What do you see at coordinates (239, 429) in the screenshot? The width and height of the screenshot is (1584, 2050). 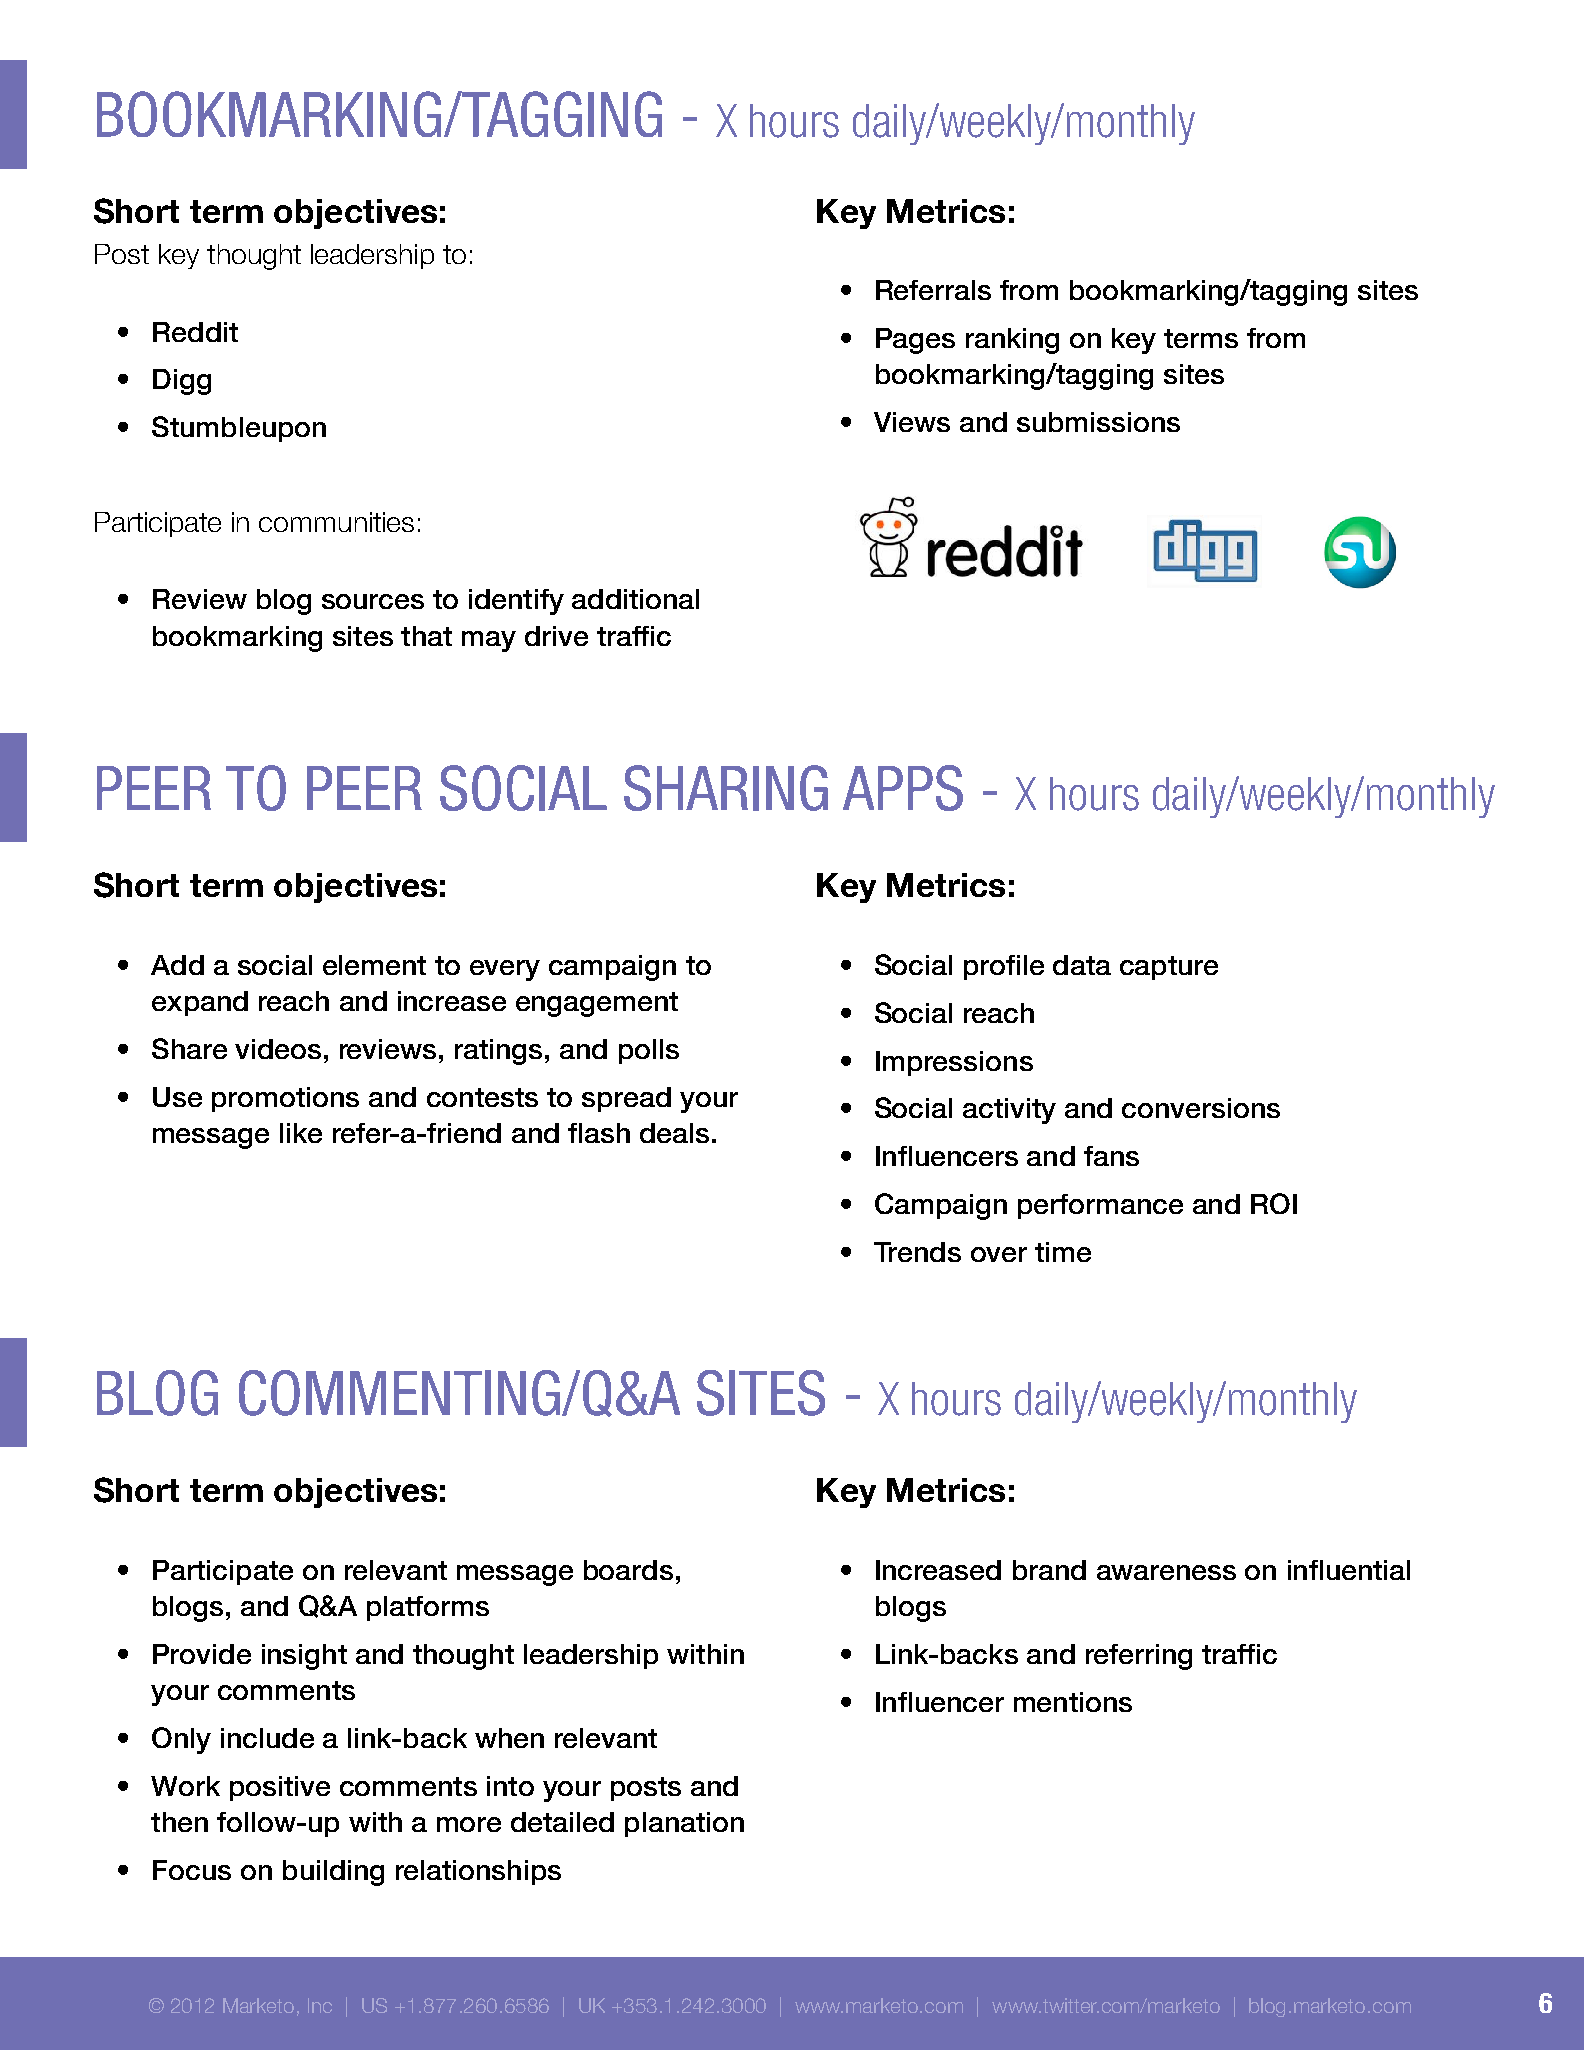 I see `Stumbleupon` at bounding box center [239, 429].
